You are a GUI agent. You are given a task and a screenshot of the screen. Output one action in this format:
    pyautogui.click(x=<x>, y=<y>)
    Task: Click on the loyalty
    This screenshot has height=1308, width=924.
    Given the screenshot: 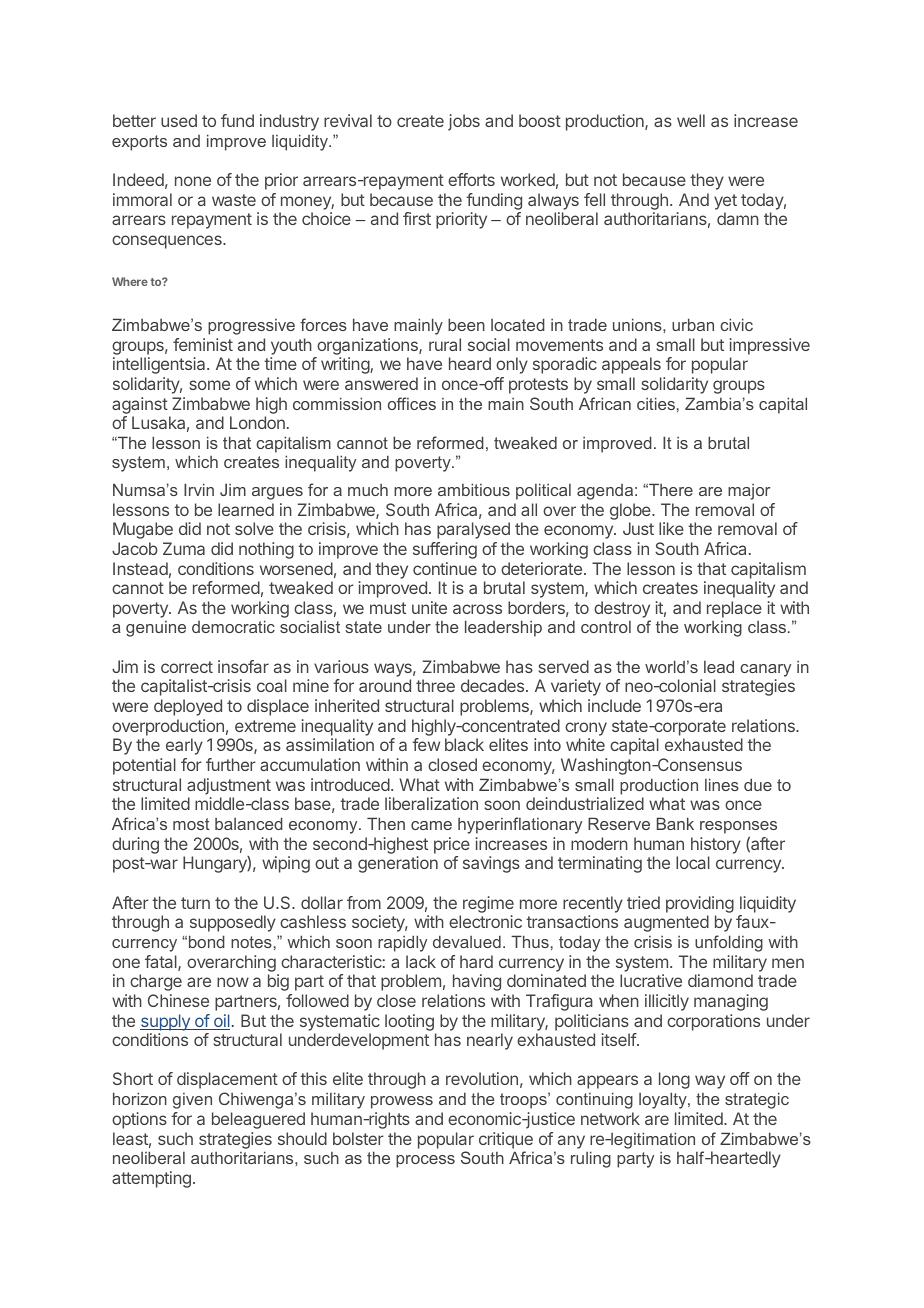 What is the action you would take?
    pyautogui.click(x=664, y=1100)
